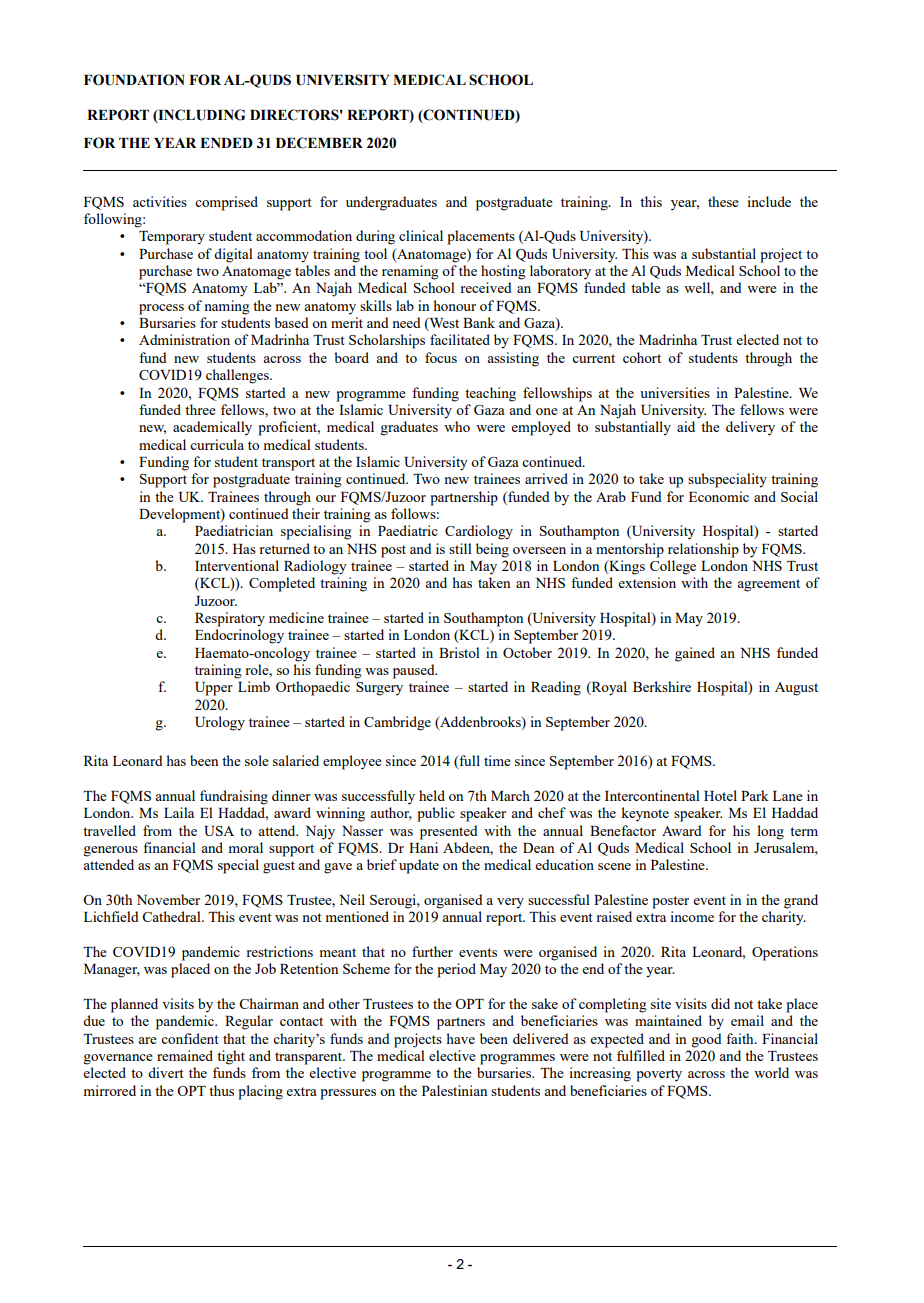 The height and width of the screenshot is (1303, 924). Describe the element at coordinates (134, 80) in the screenshot. I see `FOUNDATION` at that location.
